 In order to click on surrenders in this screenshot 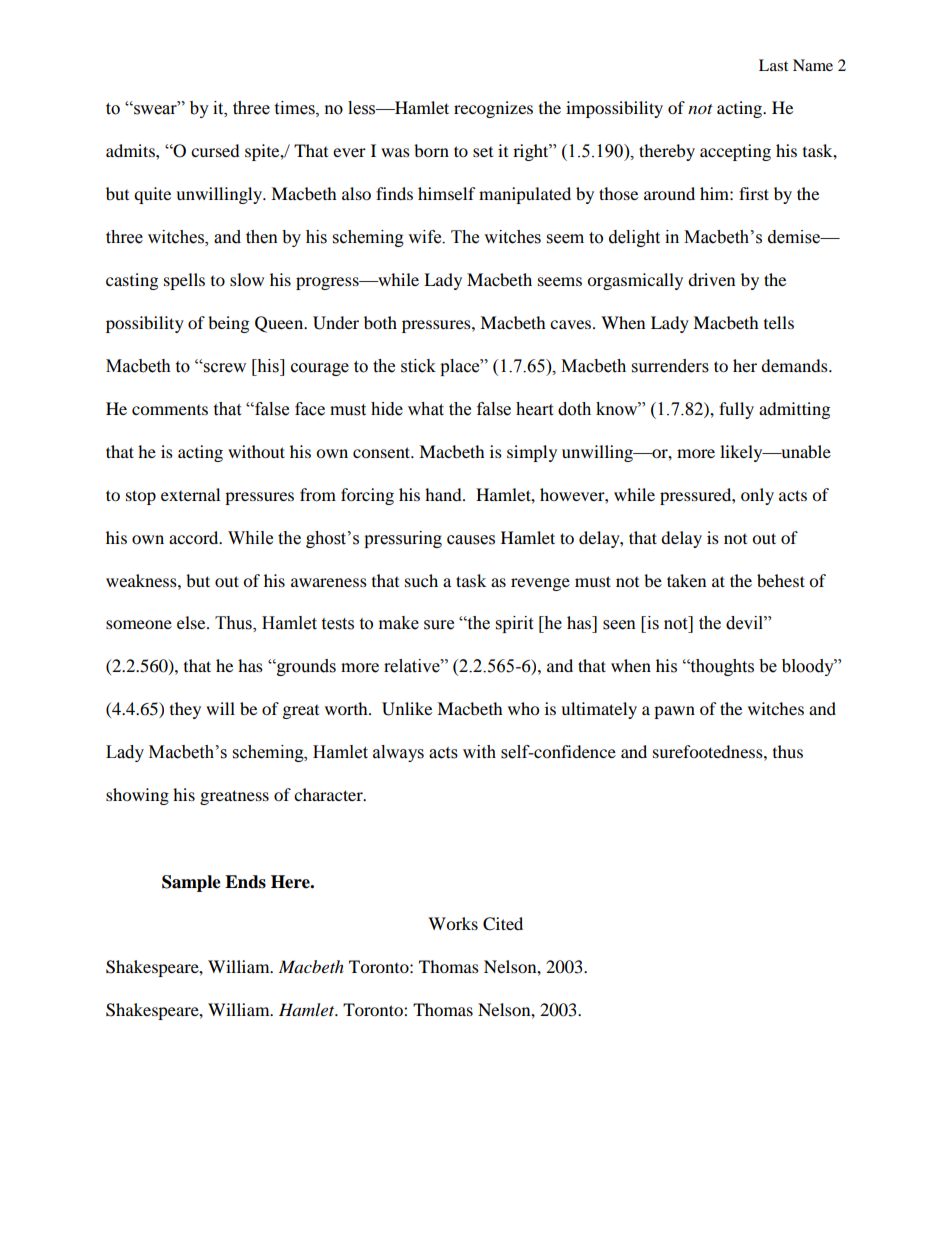, I will do `click(670, 366)`.
